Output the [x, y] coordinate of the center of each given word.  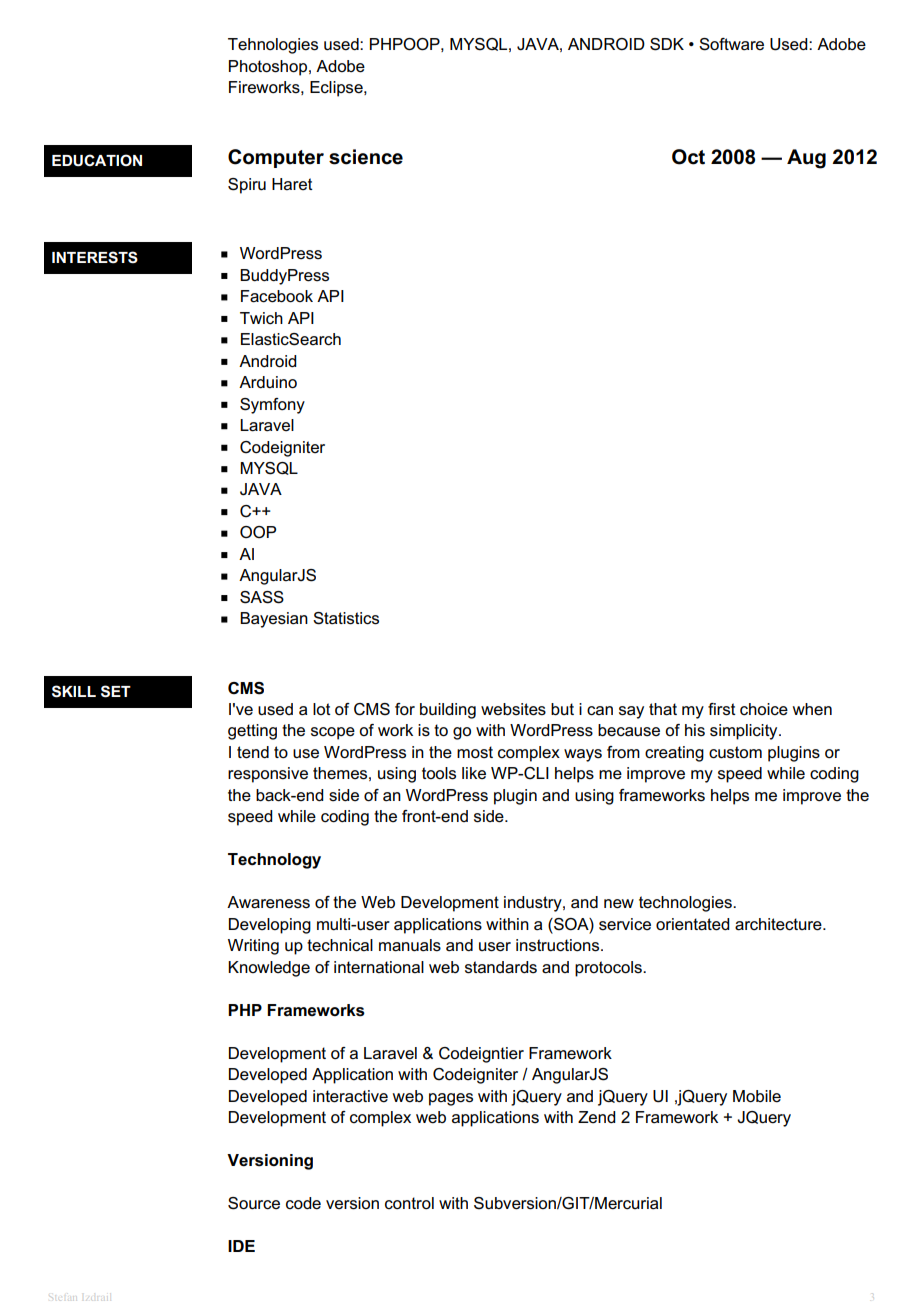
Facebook [277, 296]
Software [731, 44]
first [722, 709]
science [366, 157]
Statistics [346, 618]
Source [254, 1203]
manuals [410, 945]
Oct [688, 157]
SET [116, 691]
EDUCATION [97, 160]
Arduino [268, 382]
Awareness [268, 902]
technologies [686, 904]
